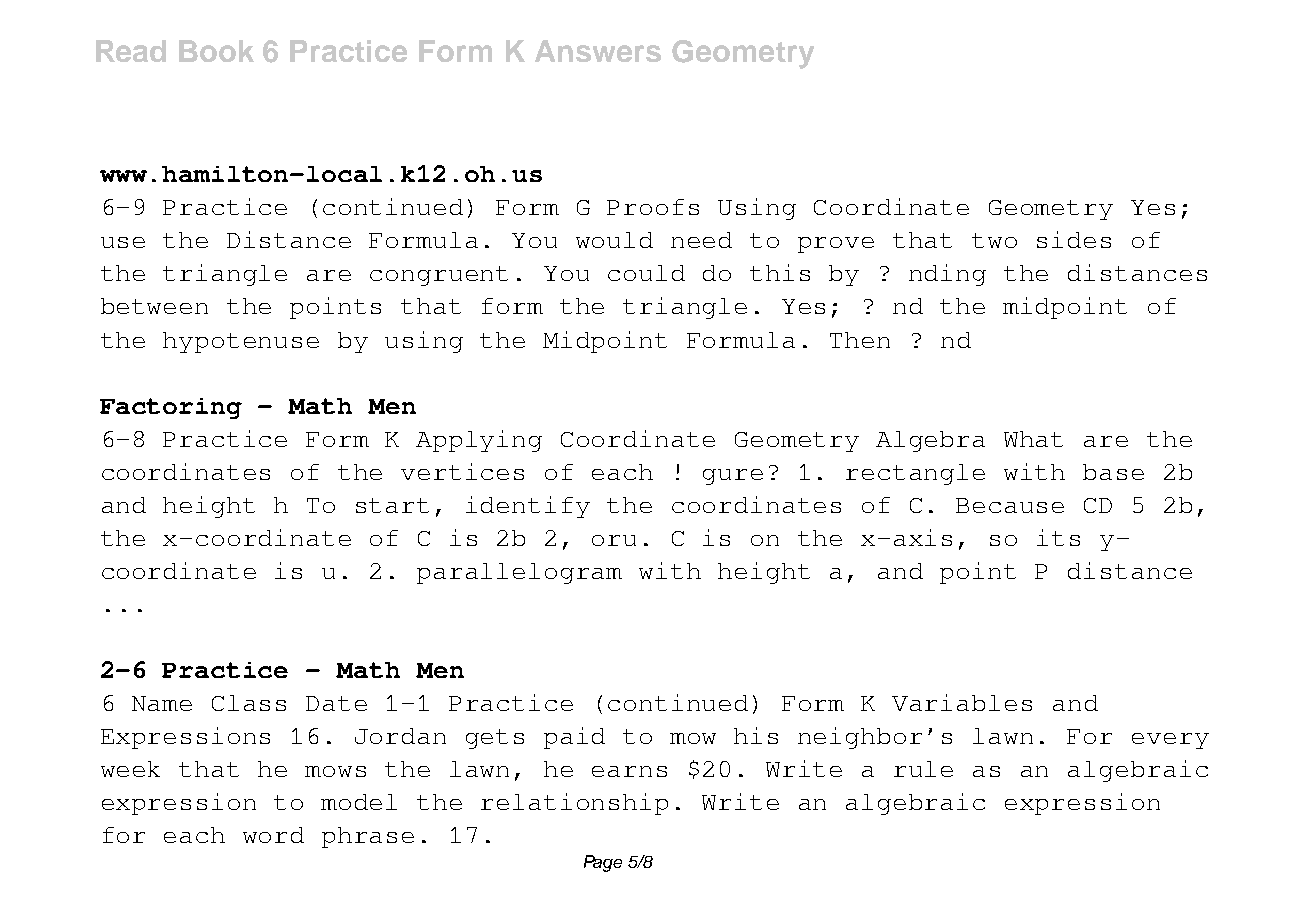  I want to click on sides, so click(1074, 239).
